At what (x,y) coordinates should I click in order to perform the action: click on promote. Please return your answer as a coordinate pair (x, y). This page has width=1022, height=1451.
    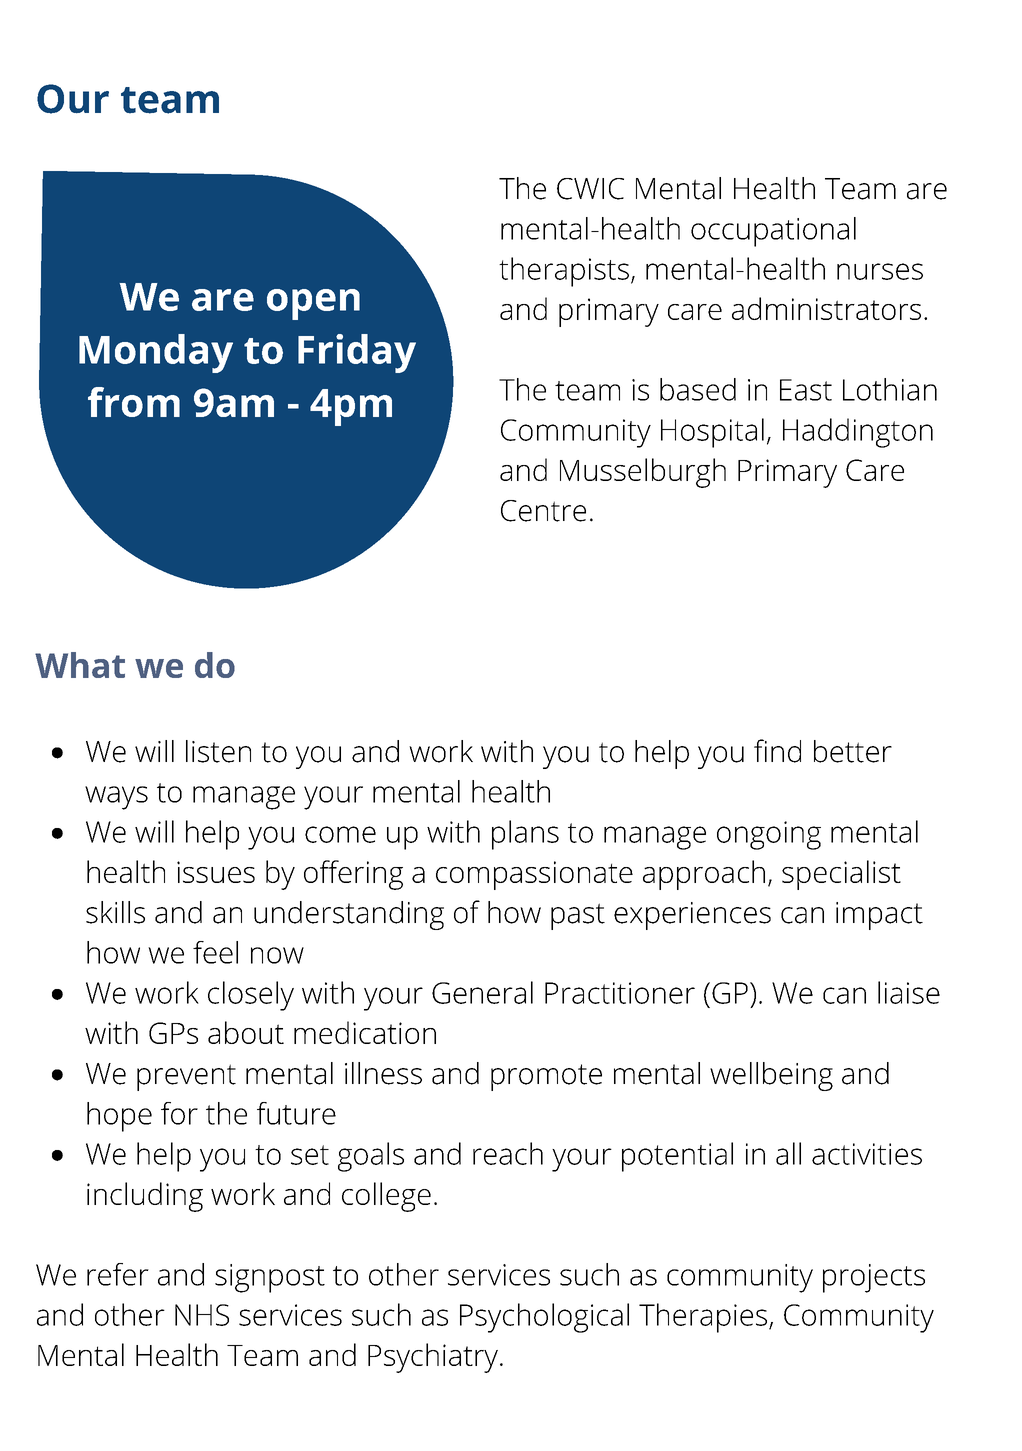
    Looking at the image, I should click on (546, 1077).
